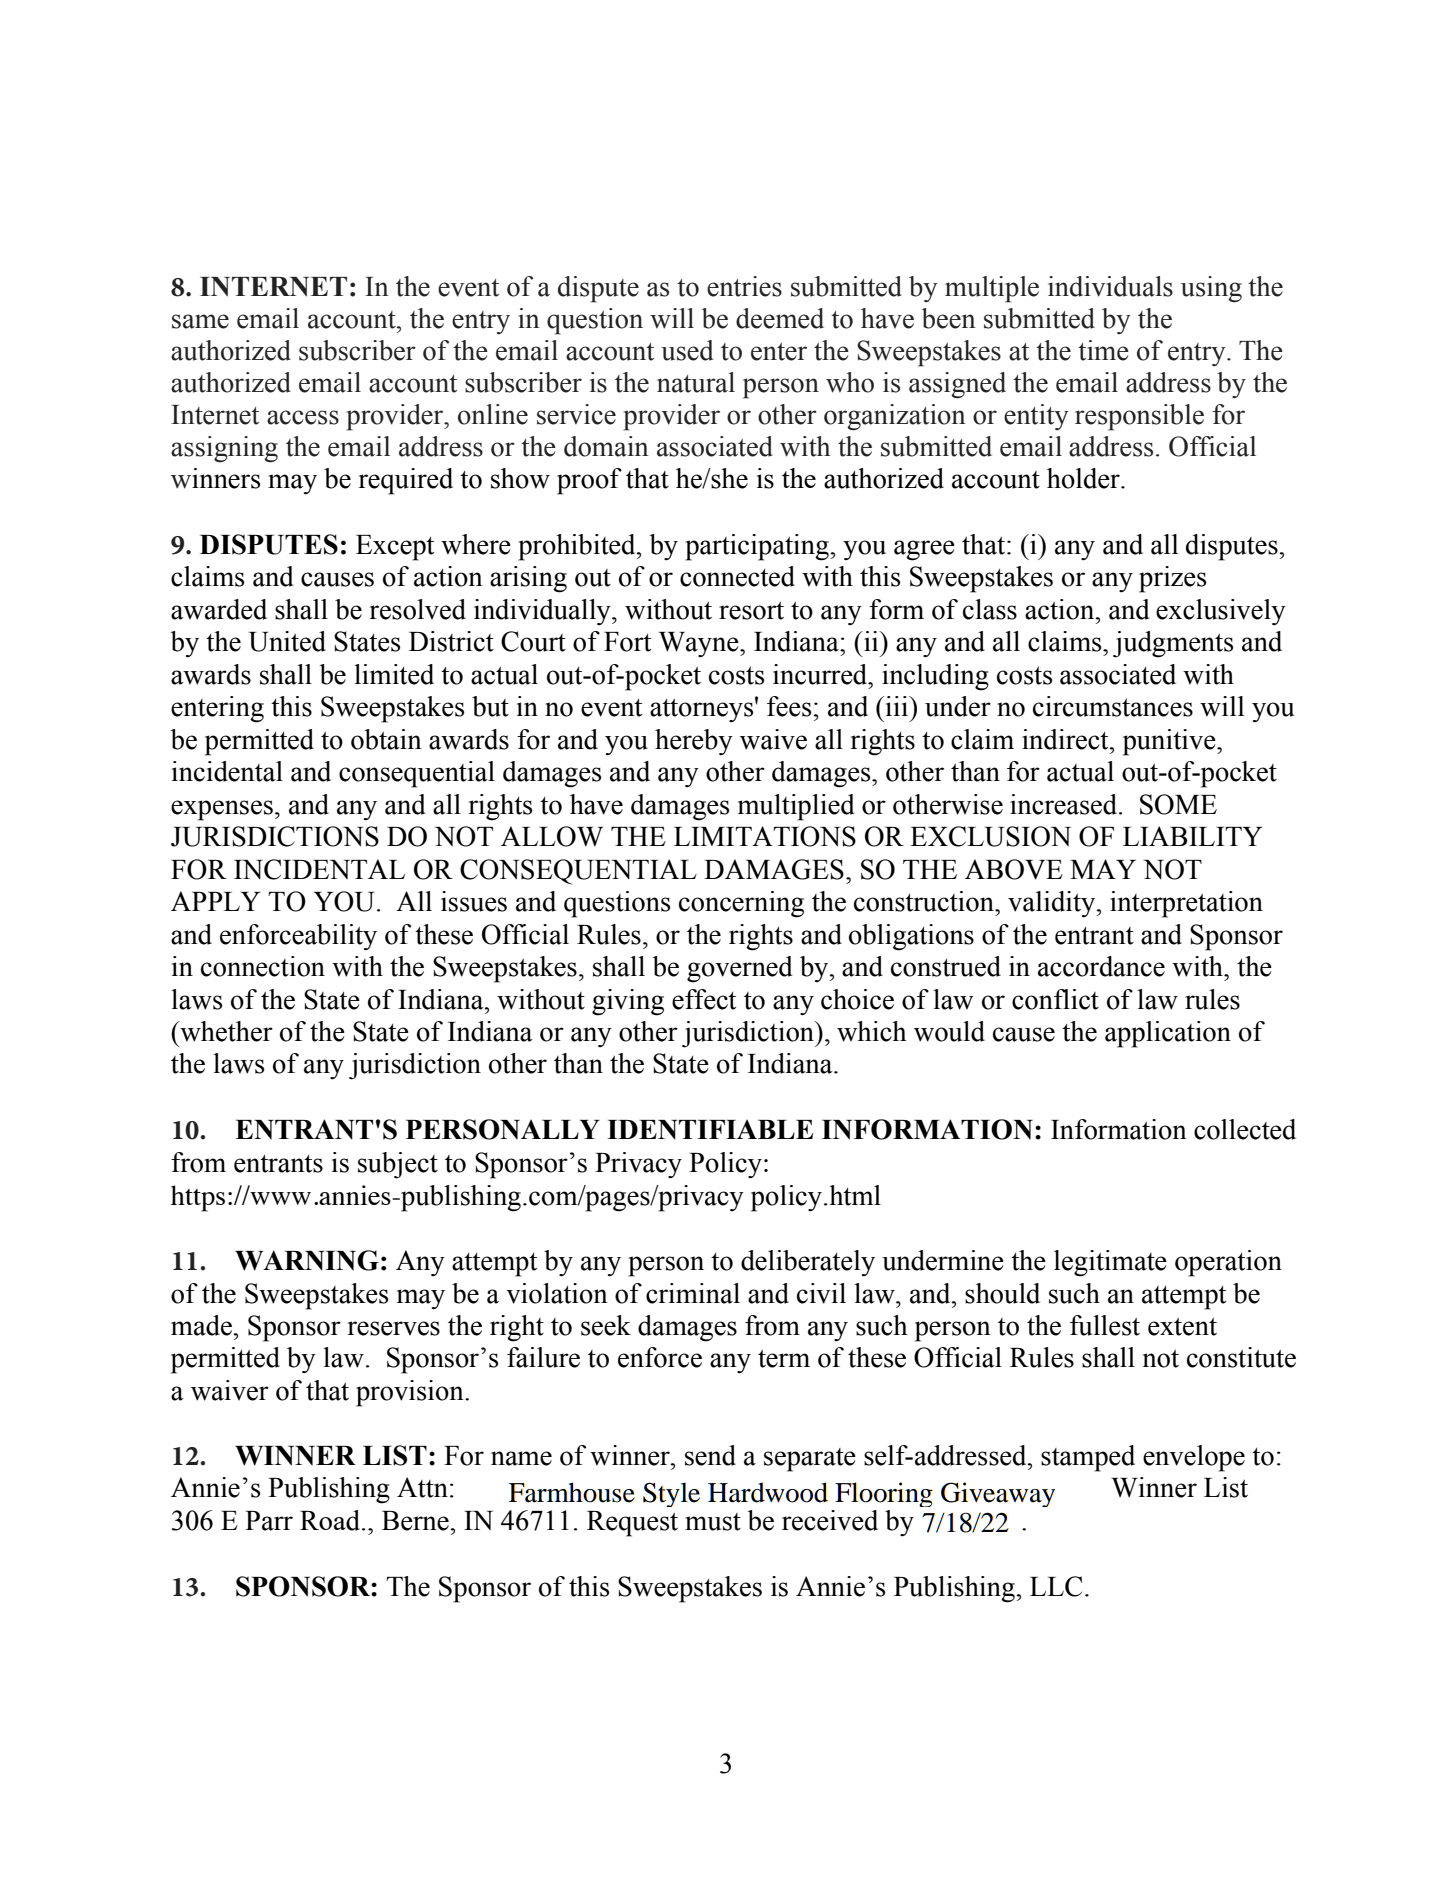 Image resolution: width=1453 pixels, height=1880 pixels. What do you see at coordinates (200, 321) in the screenshot?
I see `same` at bounding box center [200, 321].
